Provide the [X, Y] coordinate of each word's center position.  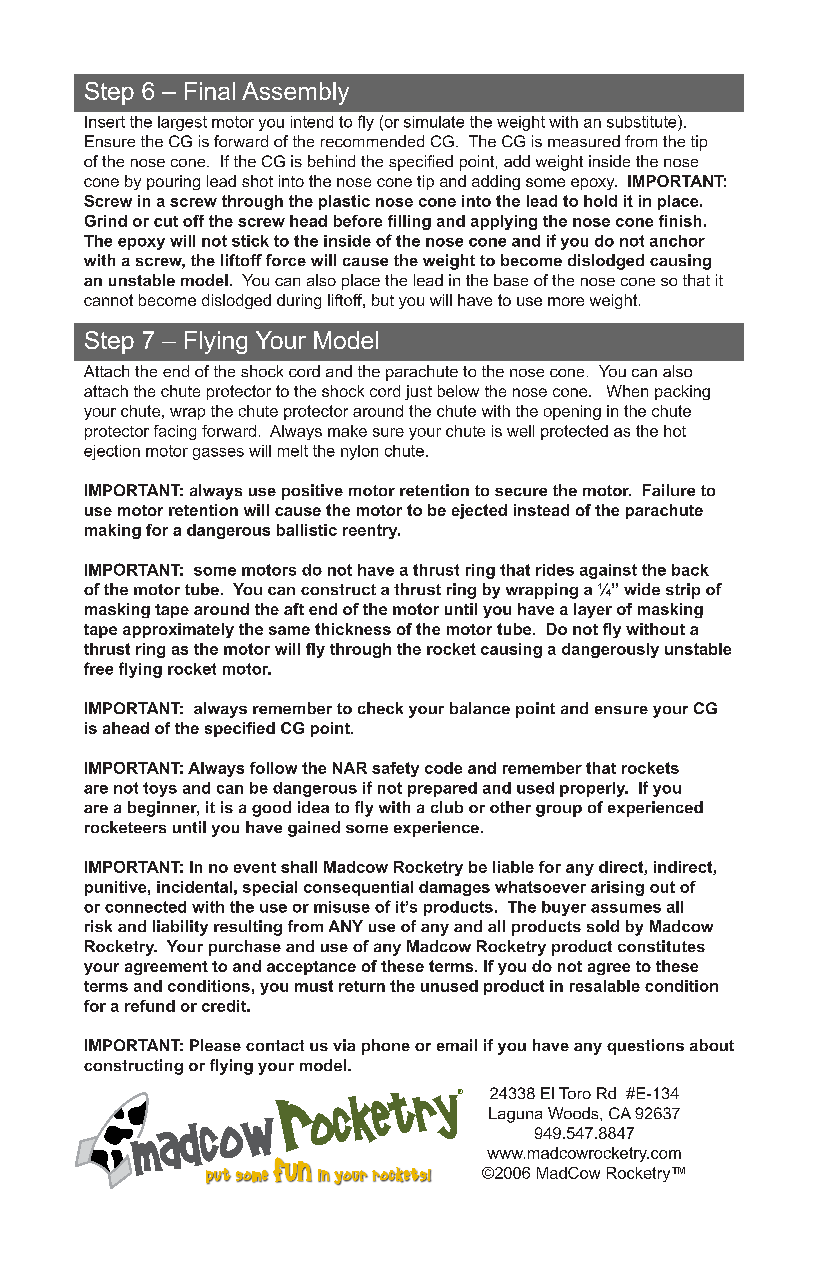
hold [600, 201]
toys [160, 789]
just [418, 392]
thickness [353, 629]
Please [215, 1045]
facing [175, 432]
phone [386, 1047]
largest [182, 123]
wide [642, 589]
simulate [434, 122]
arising [617, 888]
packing [682, 392]
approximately [178, 630]
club [447, 807]
